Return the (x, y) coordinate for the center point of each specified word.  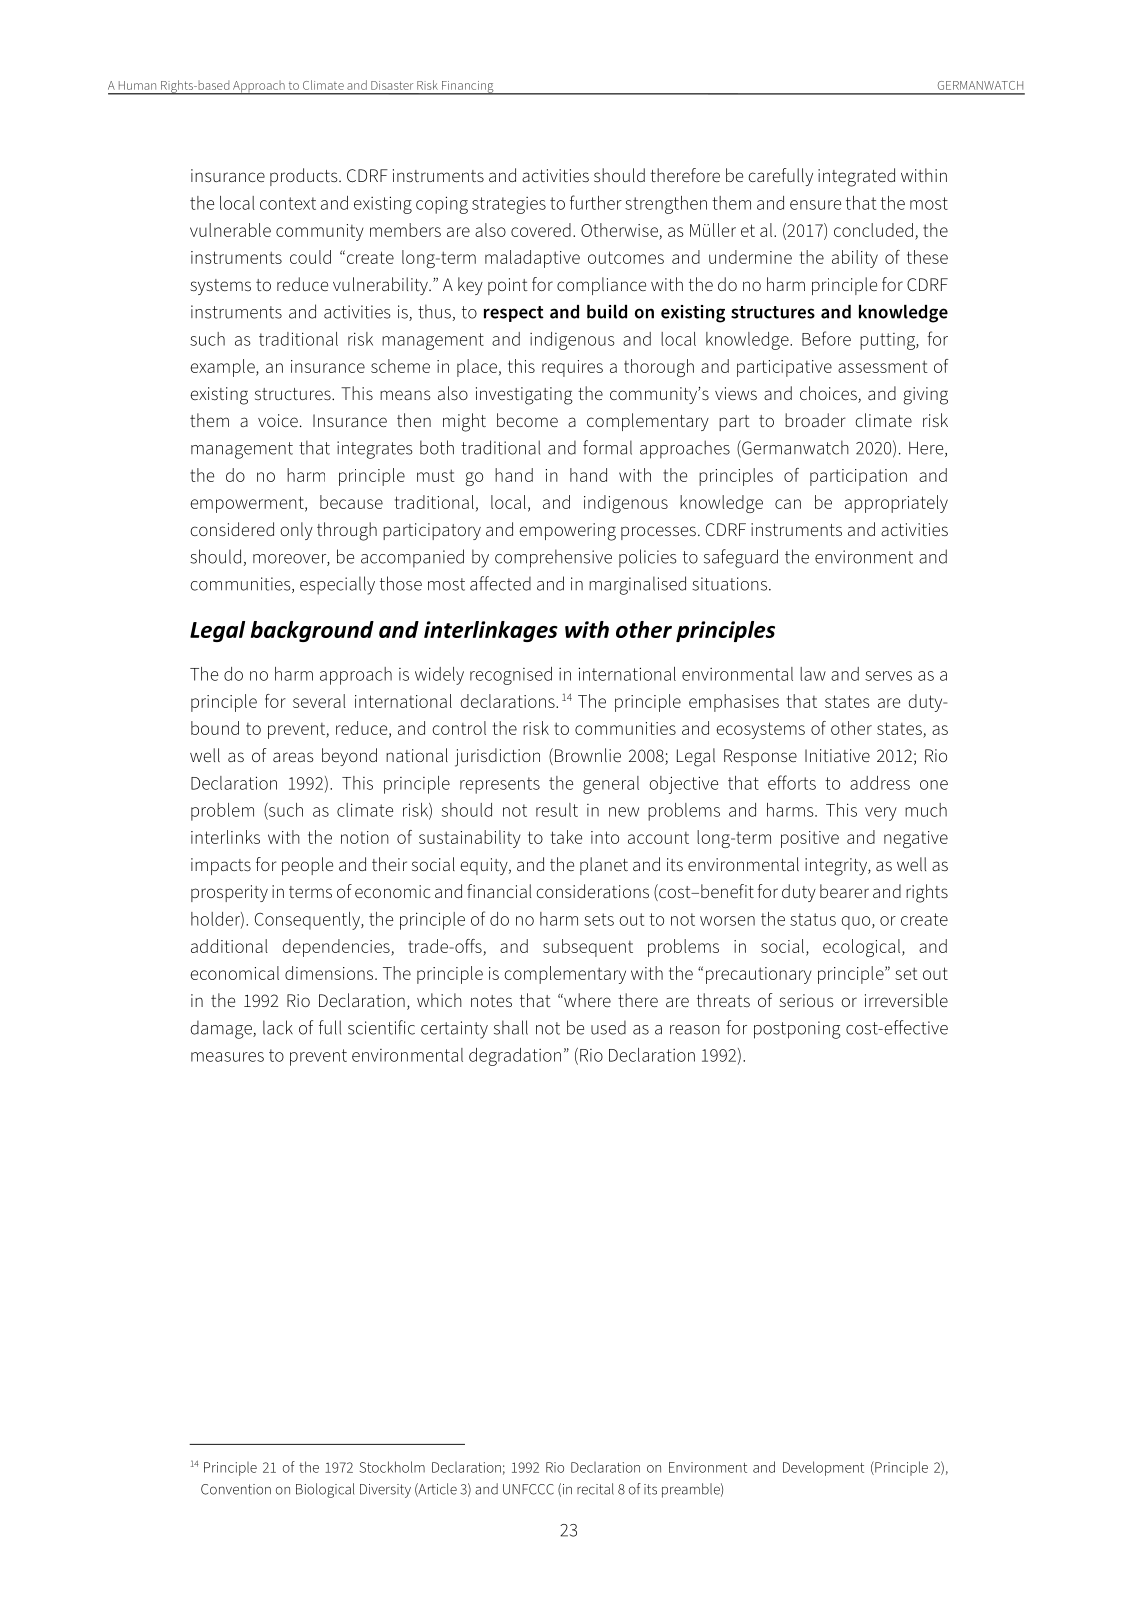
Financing (468, 88)
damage (222, 1029)
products (305, 177)
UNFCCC (528, 1489)
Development (823, 1468)
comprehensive (553, 558)
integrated (856, 177)
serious (806, 1000)
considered (232, 529)
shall (511, 1027)
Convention (236, 1489)
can (788, 504)
